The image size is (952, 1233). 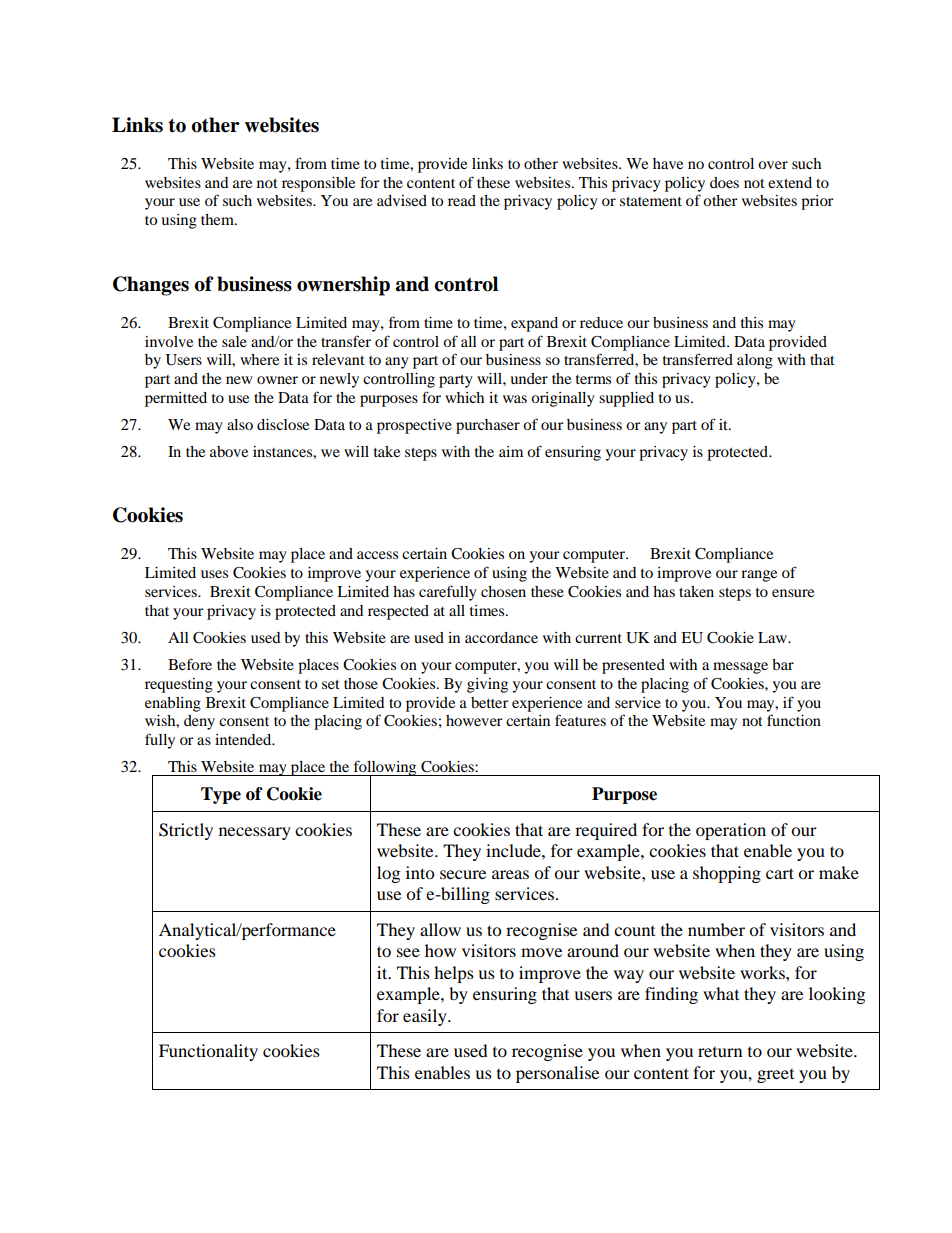 What do you see at coordinates (557, 1074) in the image?
I see `personalise` at bounding box center [557, 1074].
